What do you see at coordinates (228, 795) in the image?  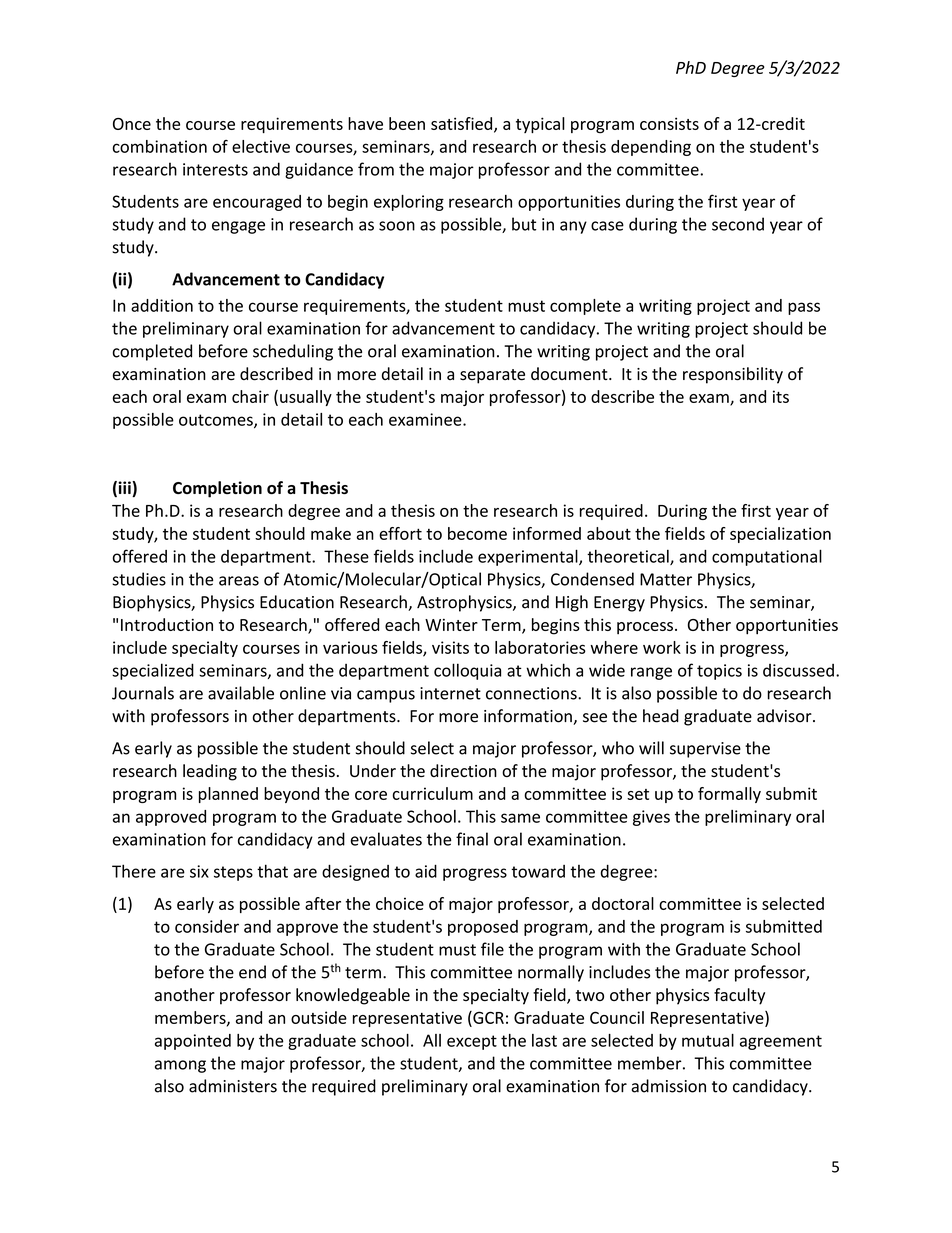 I see `planned` at bounding box center [228, 795].
